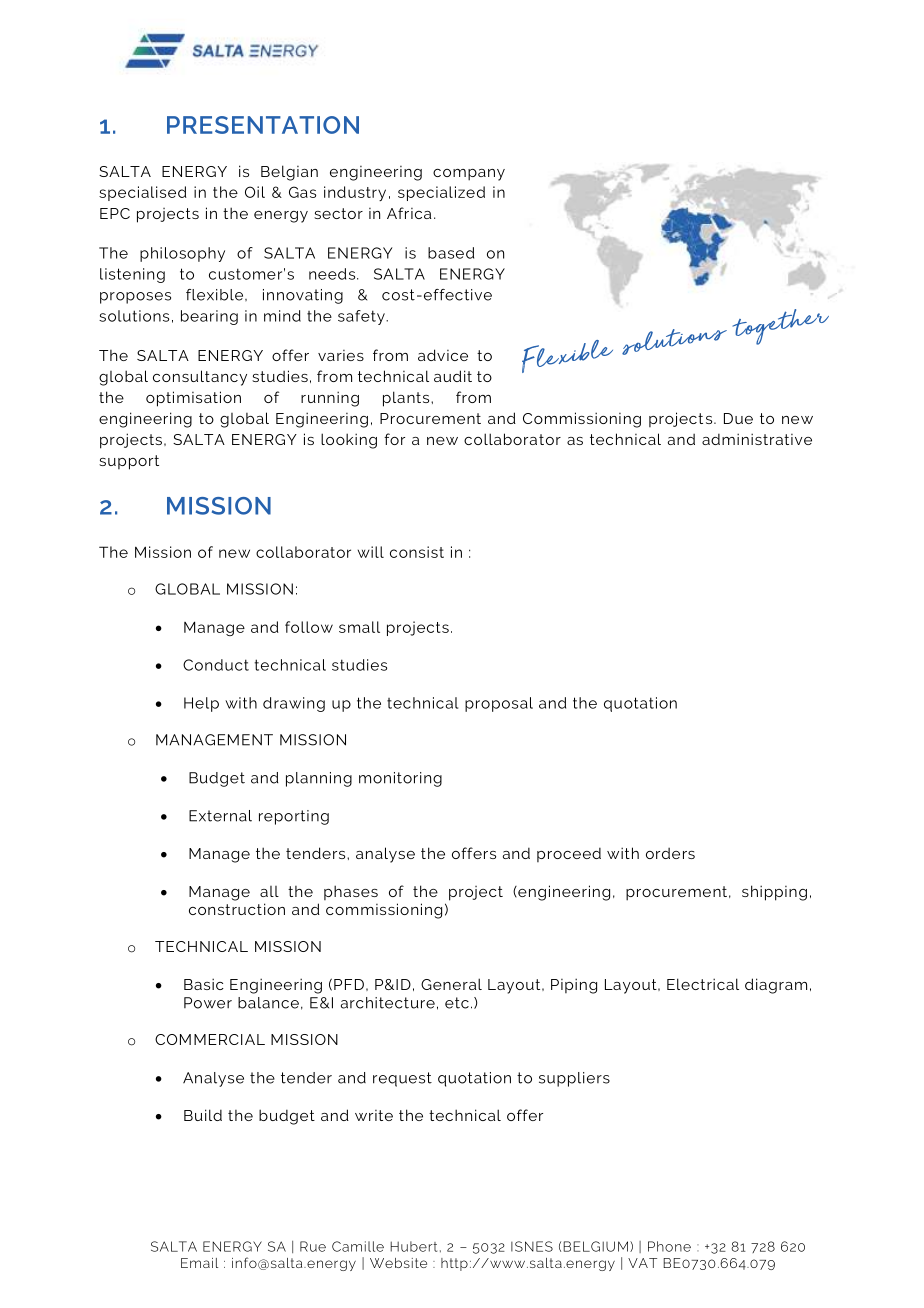 Image resolution: width=924 pixels, height=1308 pixels. Describe the element at coordinates (199, 1263) in the screenshot. I see `Email` at that location.
